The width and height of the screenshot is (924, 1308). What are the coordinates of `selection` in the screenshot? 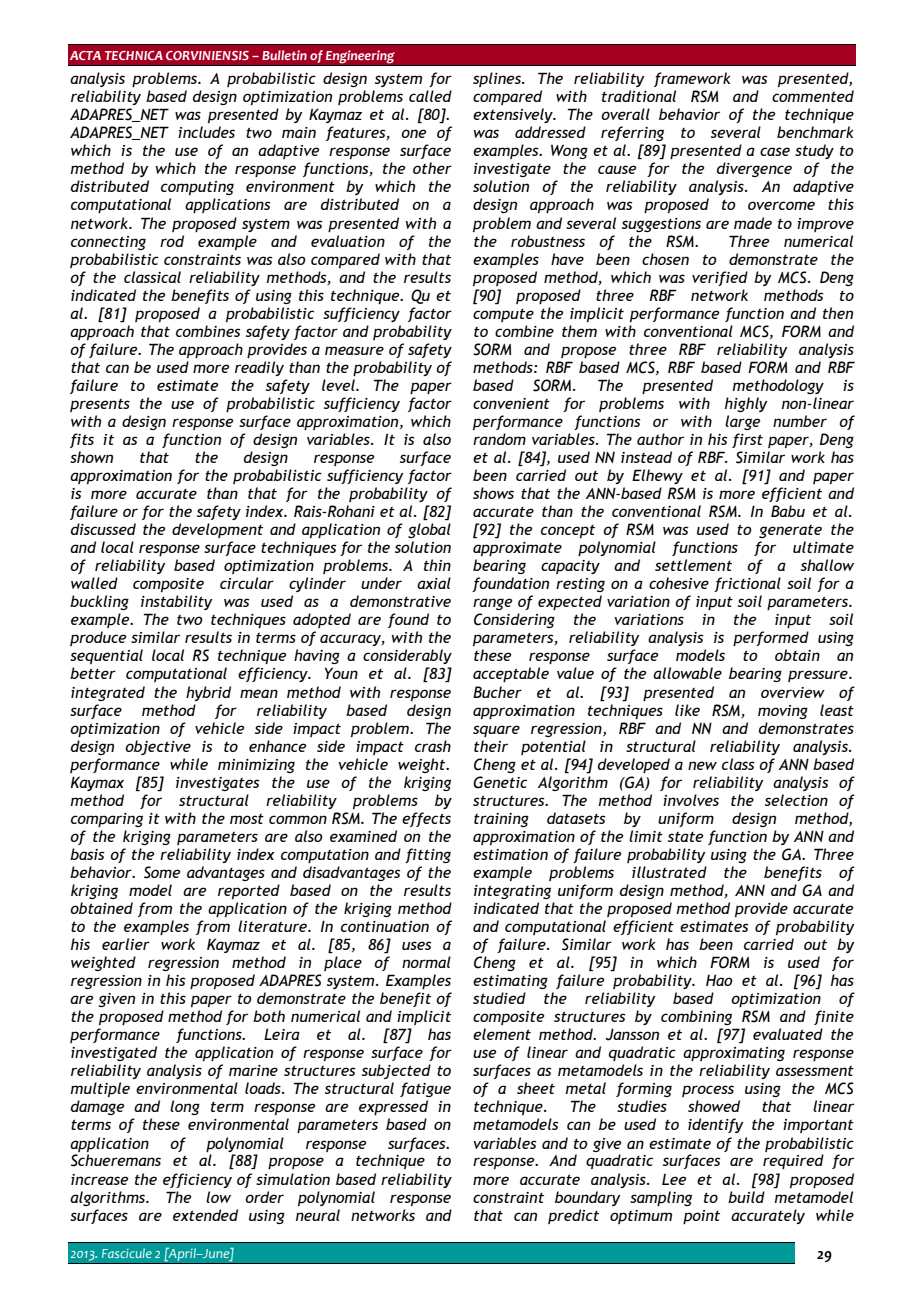 It's located at (796, 800).
